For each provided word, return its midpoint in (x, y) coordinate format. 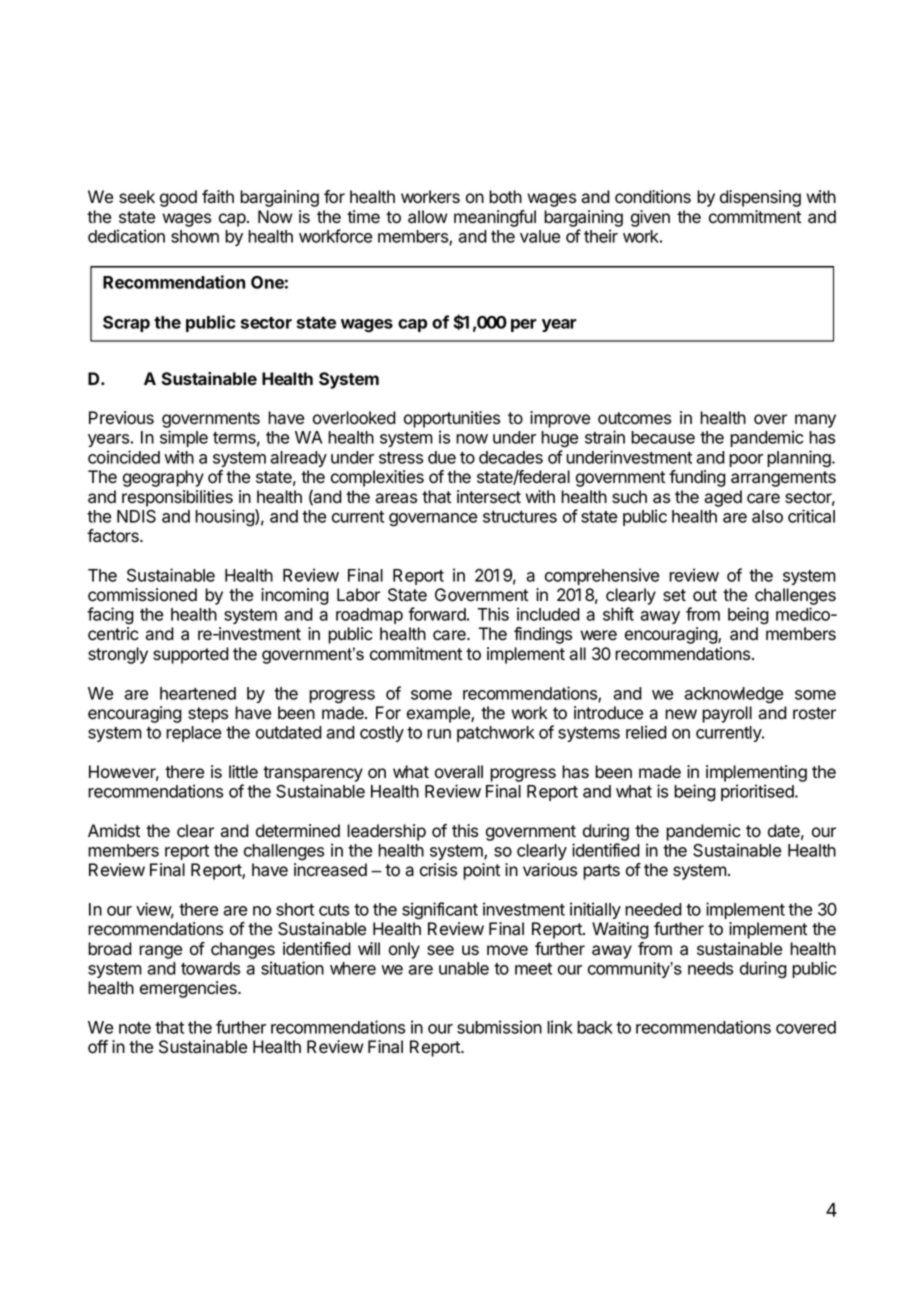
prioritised (758, 792)
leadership (386, 832)
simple (184, 438)
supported (191, 655)
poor (746, 460)
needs (710, 968)
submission (499, 1027)
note (135, 1028)
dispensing (760, 198)
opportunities (452, 419)
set (674, 595)
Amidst (114, 831)
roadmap (369, 616)
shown (195, 236)
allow (428, 217)
